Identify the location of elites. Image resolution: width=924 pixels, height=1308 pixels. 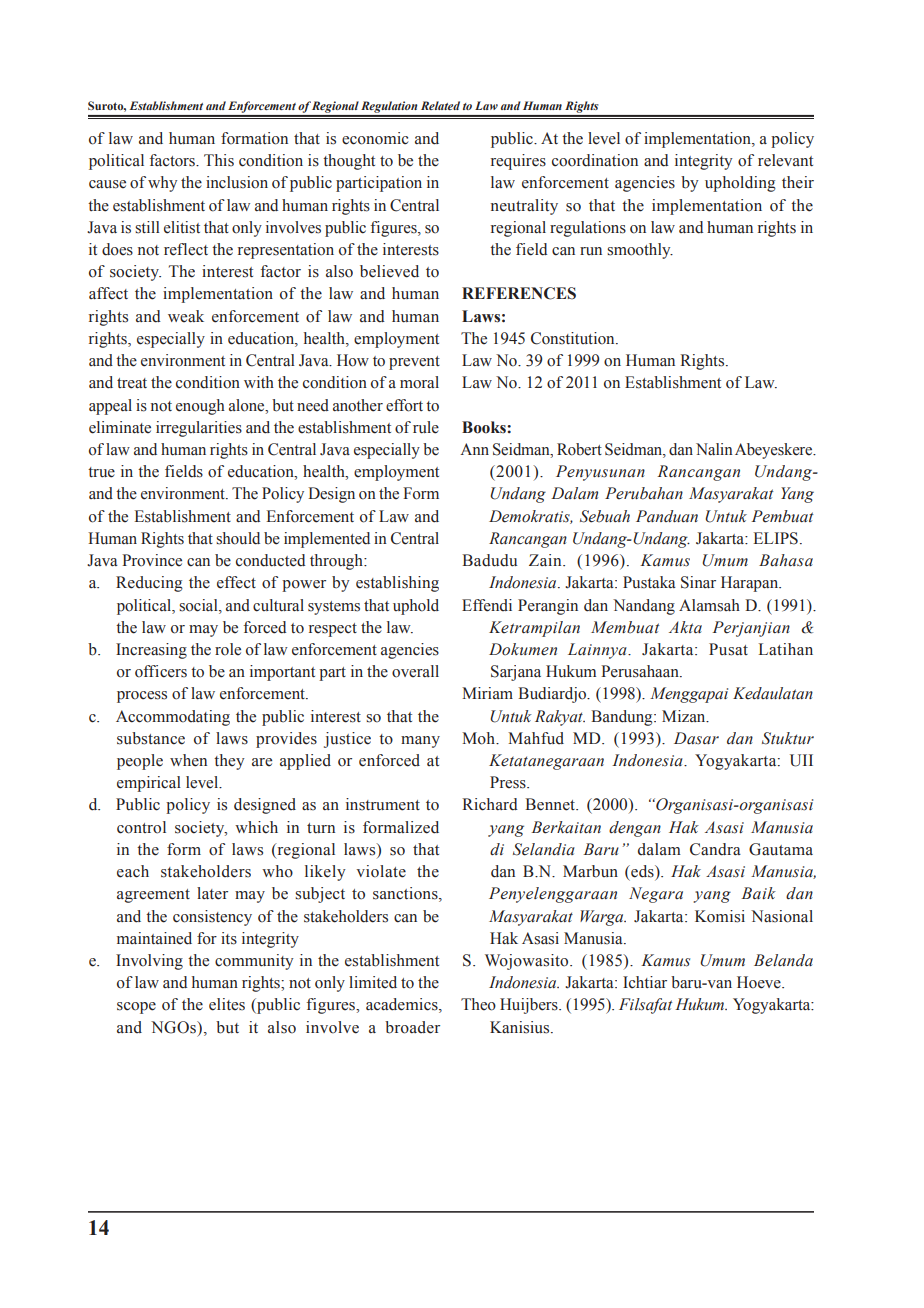
(227, 1004).
